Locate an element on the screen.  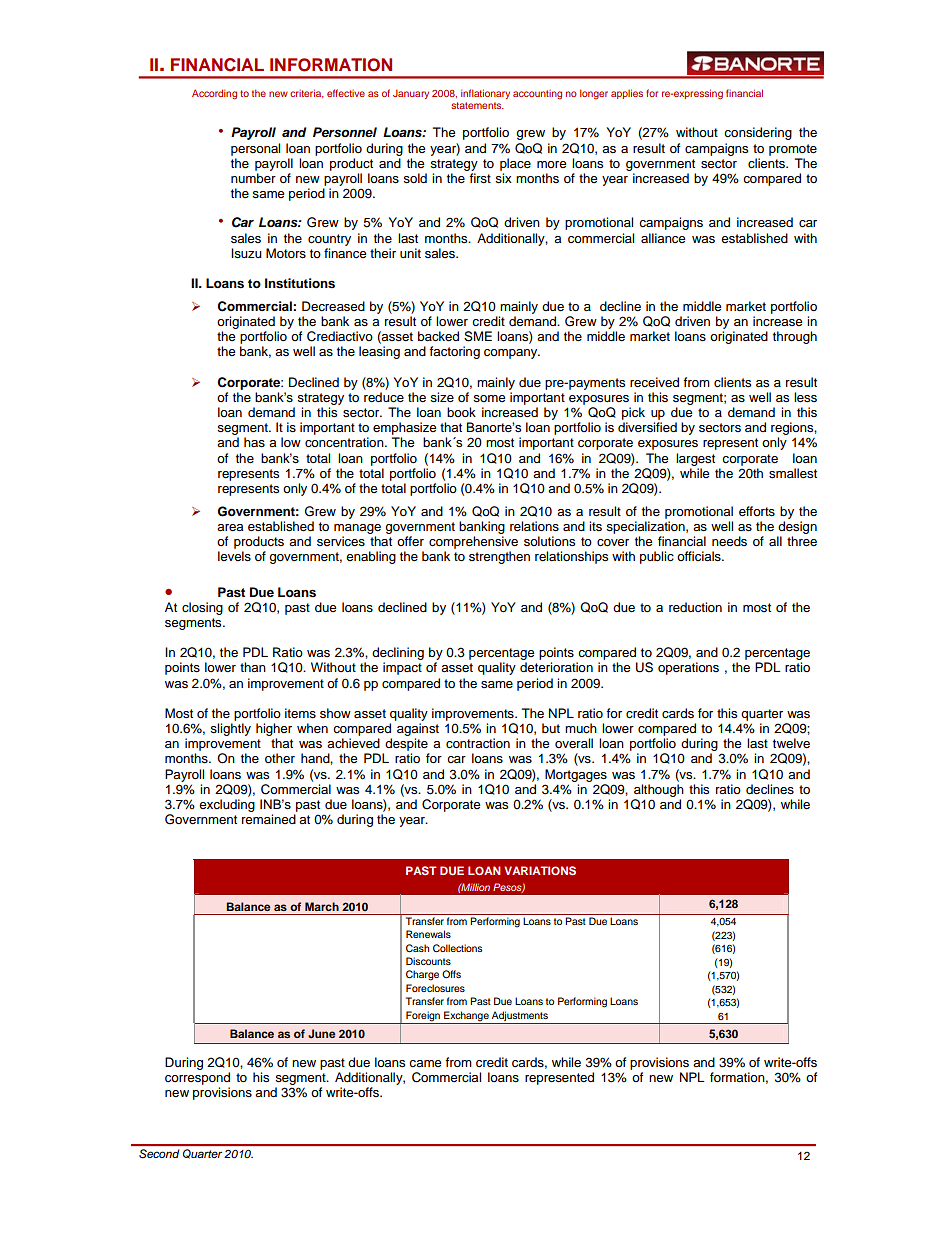
Adjustments is located at coordinates (520, 1017).
